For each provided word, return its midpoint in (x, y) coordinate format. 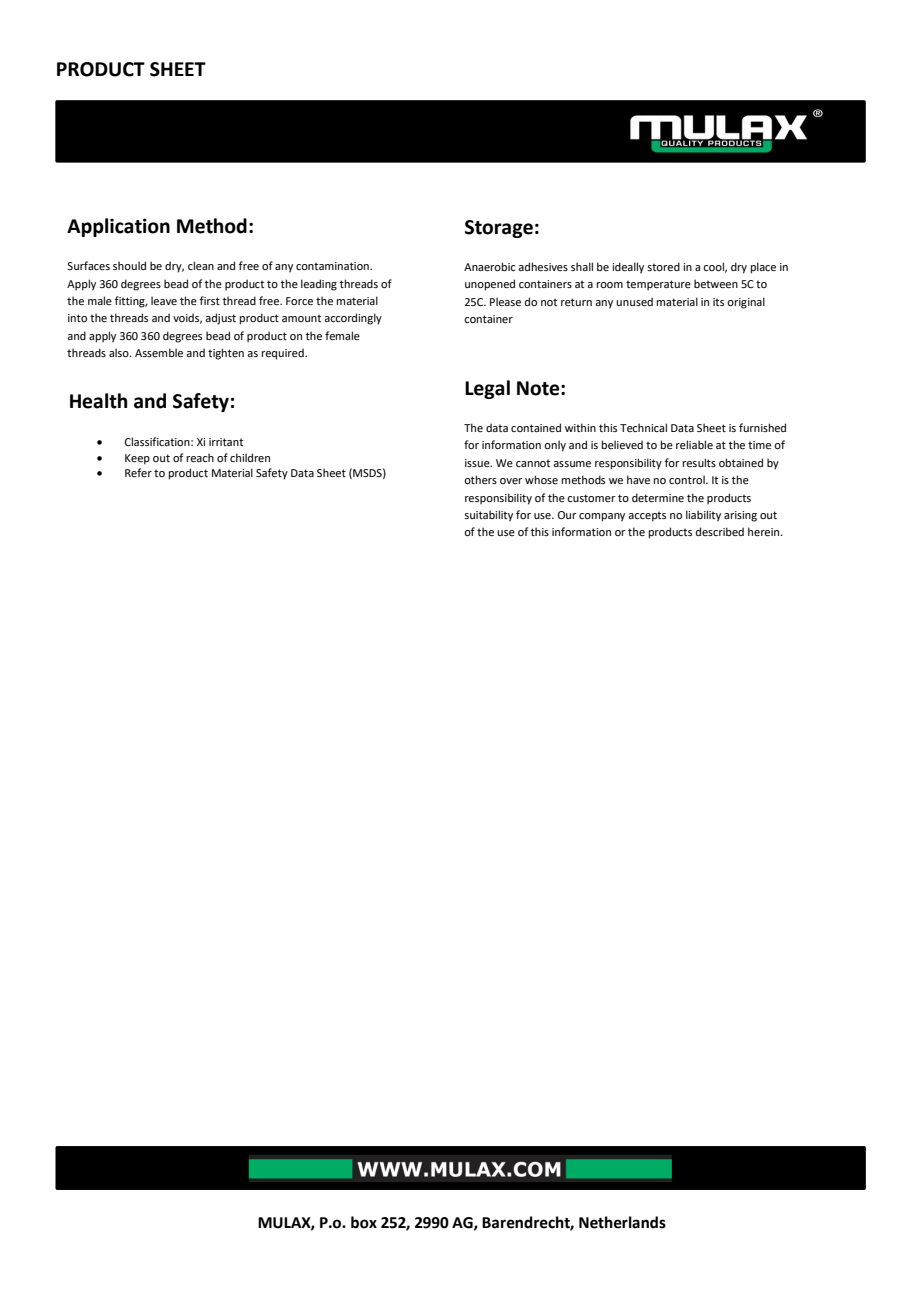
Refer (138, 472)
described (720, 531)
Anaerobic (489, 266)
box (364, 1222)
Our (567, 515)
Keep (137, 459)
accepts (647, 516)
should (129, 265)
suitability (488, 516)
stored (663, 266)
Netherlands (622, 1222)
